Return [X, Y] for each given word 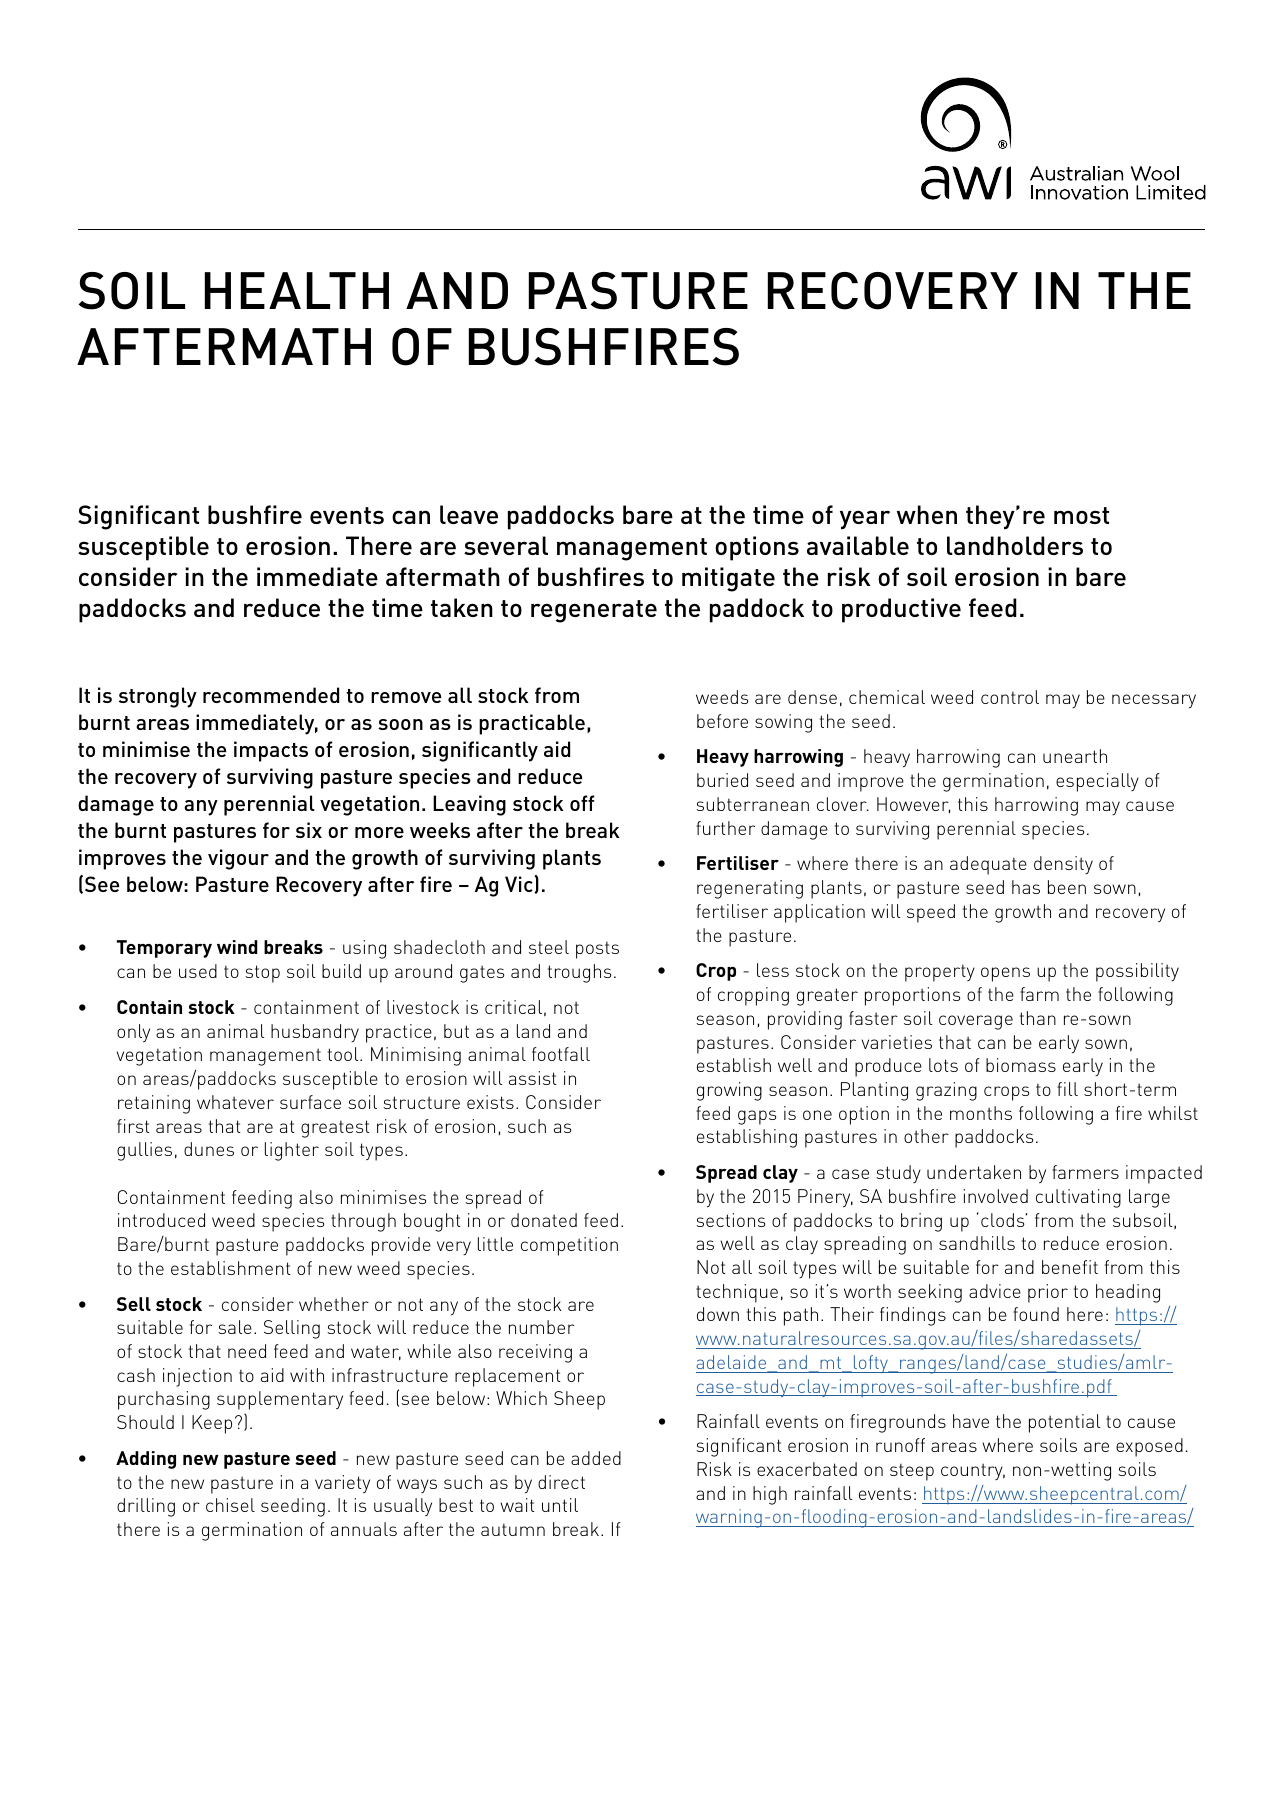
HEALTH [297, 290]
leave [469, 514]
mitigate [728, 579]
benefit [1070, 1267]
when [927, 514]
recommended [271, 695]
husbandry [315, 1033]
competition [569, 1246]
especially [1097, 782]
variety [342, 1484]
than [1038, 1018]
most [1081, 515]
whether [334, 1304]
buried [722, 780]
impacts [271, 751]
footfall [561, 1054]
